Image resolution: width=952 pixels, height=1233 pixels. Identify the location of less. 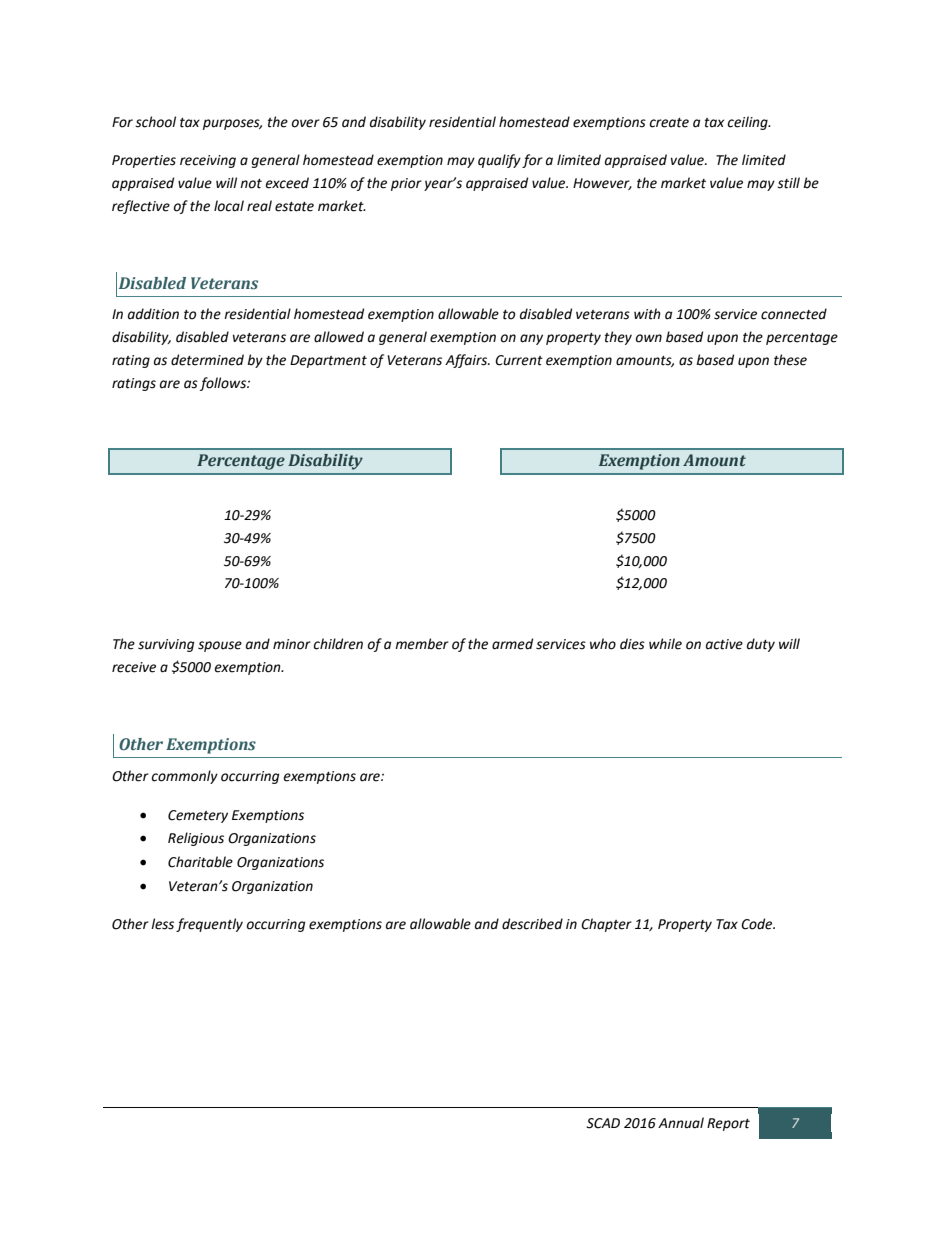
(162, 924).
